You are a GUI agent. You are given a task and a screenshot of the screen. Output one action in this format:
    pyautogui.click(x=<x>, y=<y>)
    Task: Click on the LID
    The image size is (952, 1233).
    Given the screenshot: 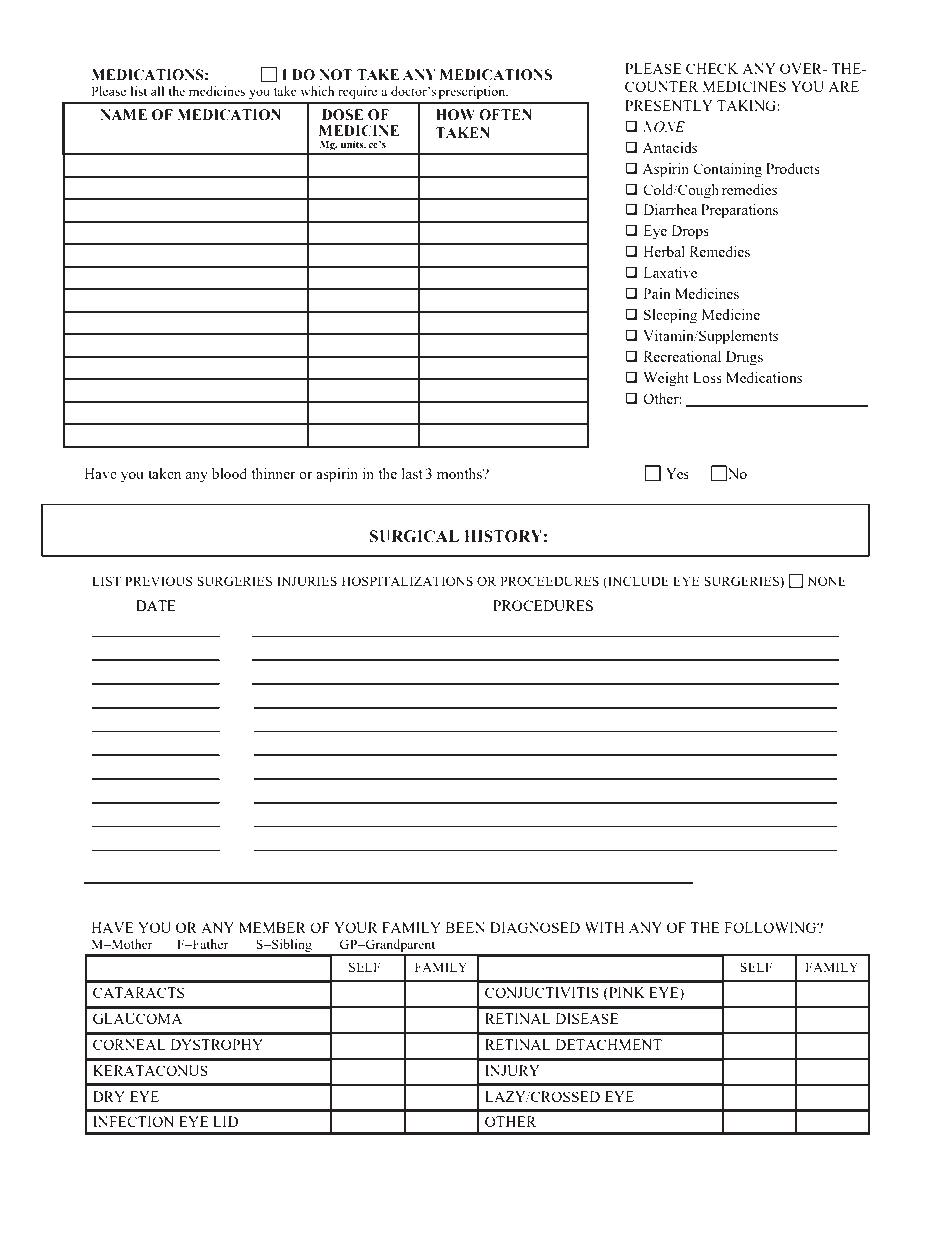 What is the action you would take?
    pyautogui.click(x=225, y=1121)
